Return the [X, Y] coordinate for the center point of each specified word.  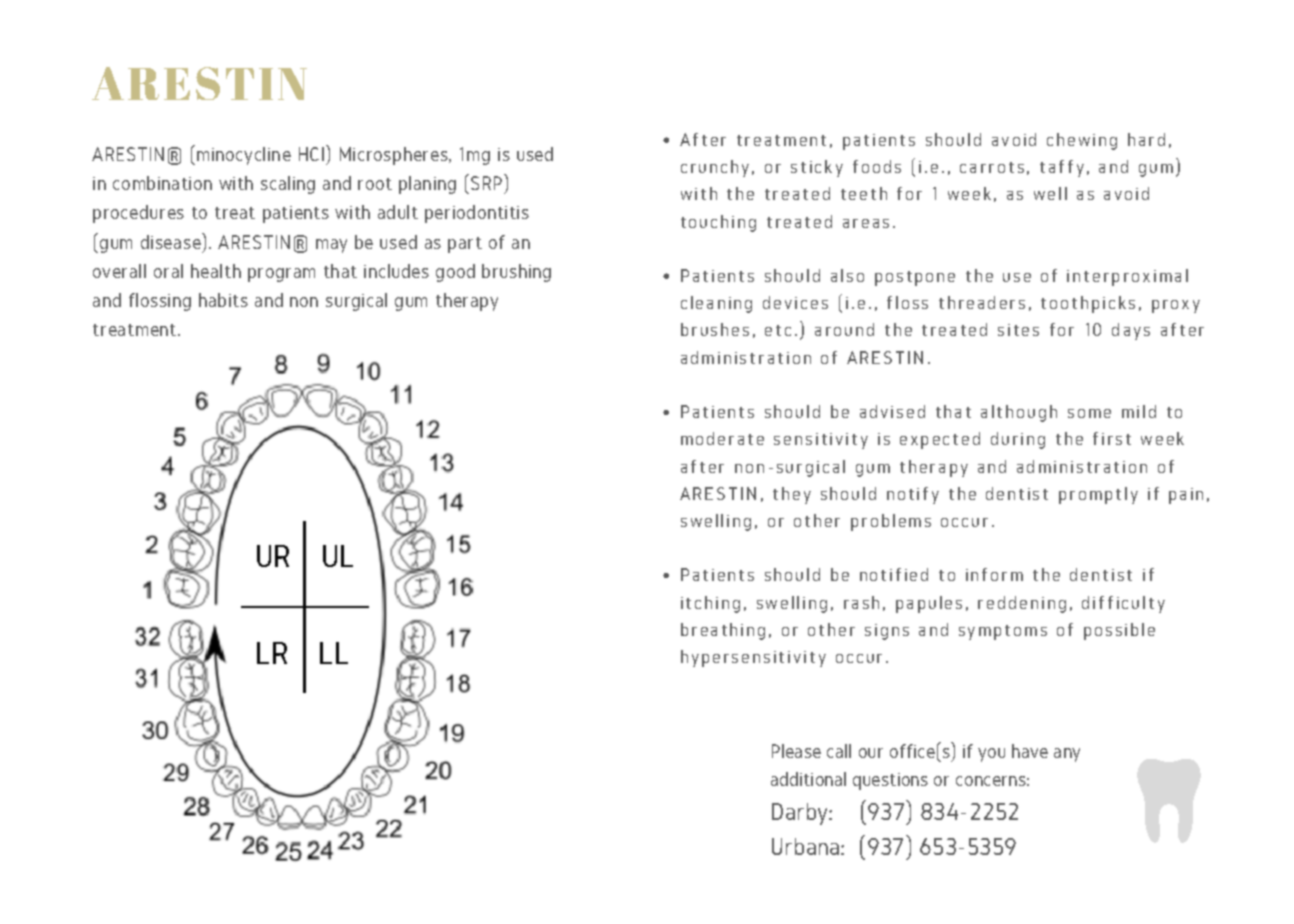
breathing [723, 631]
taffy [1062, 168]
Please [796, 751]
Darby [801, 814]
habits [223, 300]
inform [994, 574]
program [281, 275]
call [839, 751]
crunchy [715, 168]
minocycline [244, 156]
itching [710, 604]
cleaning [716, 304]
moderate [722, 438]
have [1030, 751]
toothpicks [1088, 304]
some [1089, 413]
